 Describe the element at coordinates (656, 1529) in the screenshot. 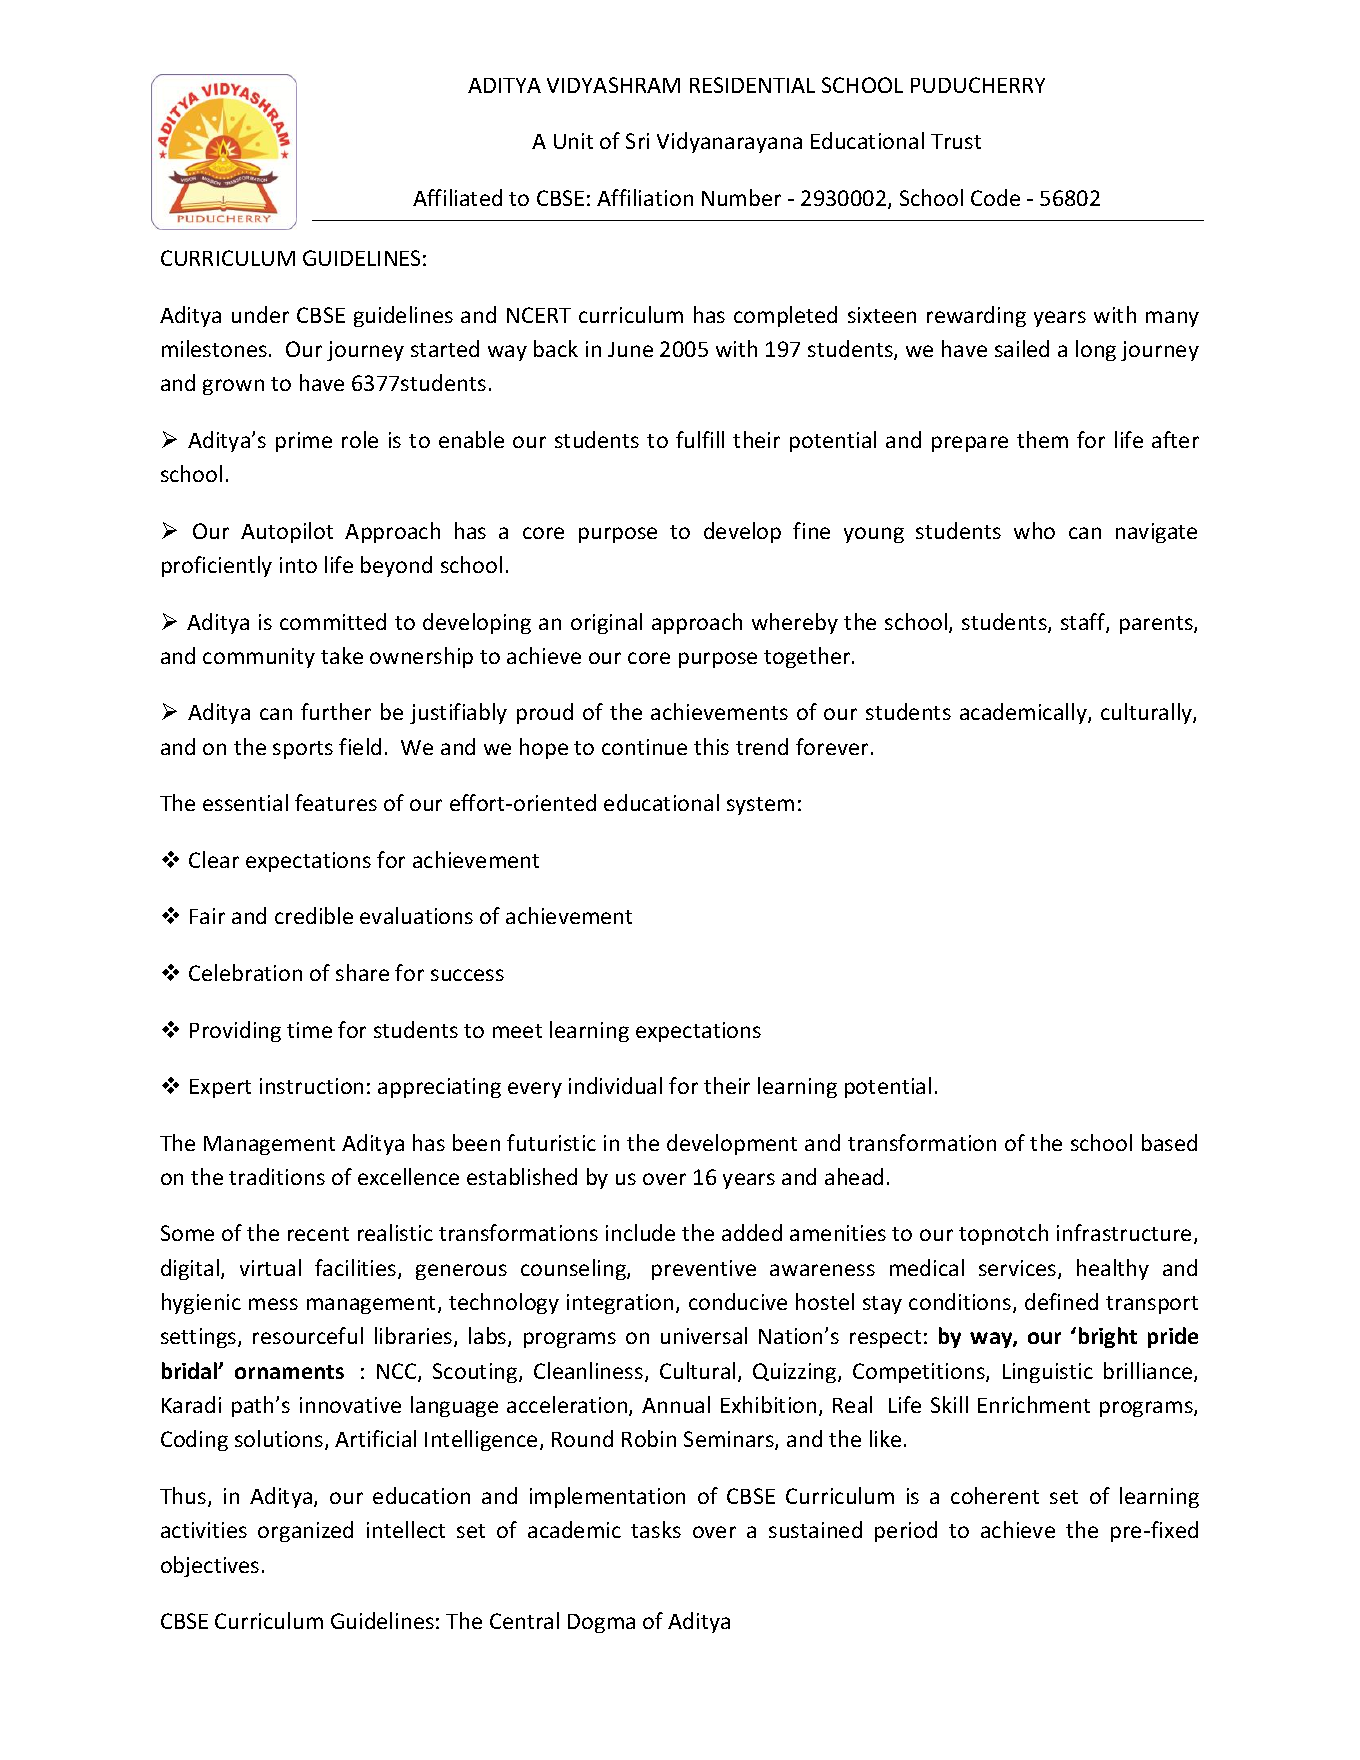

I see `tasks` at that location.
